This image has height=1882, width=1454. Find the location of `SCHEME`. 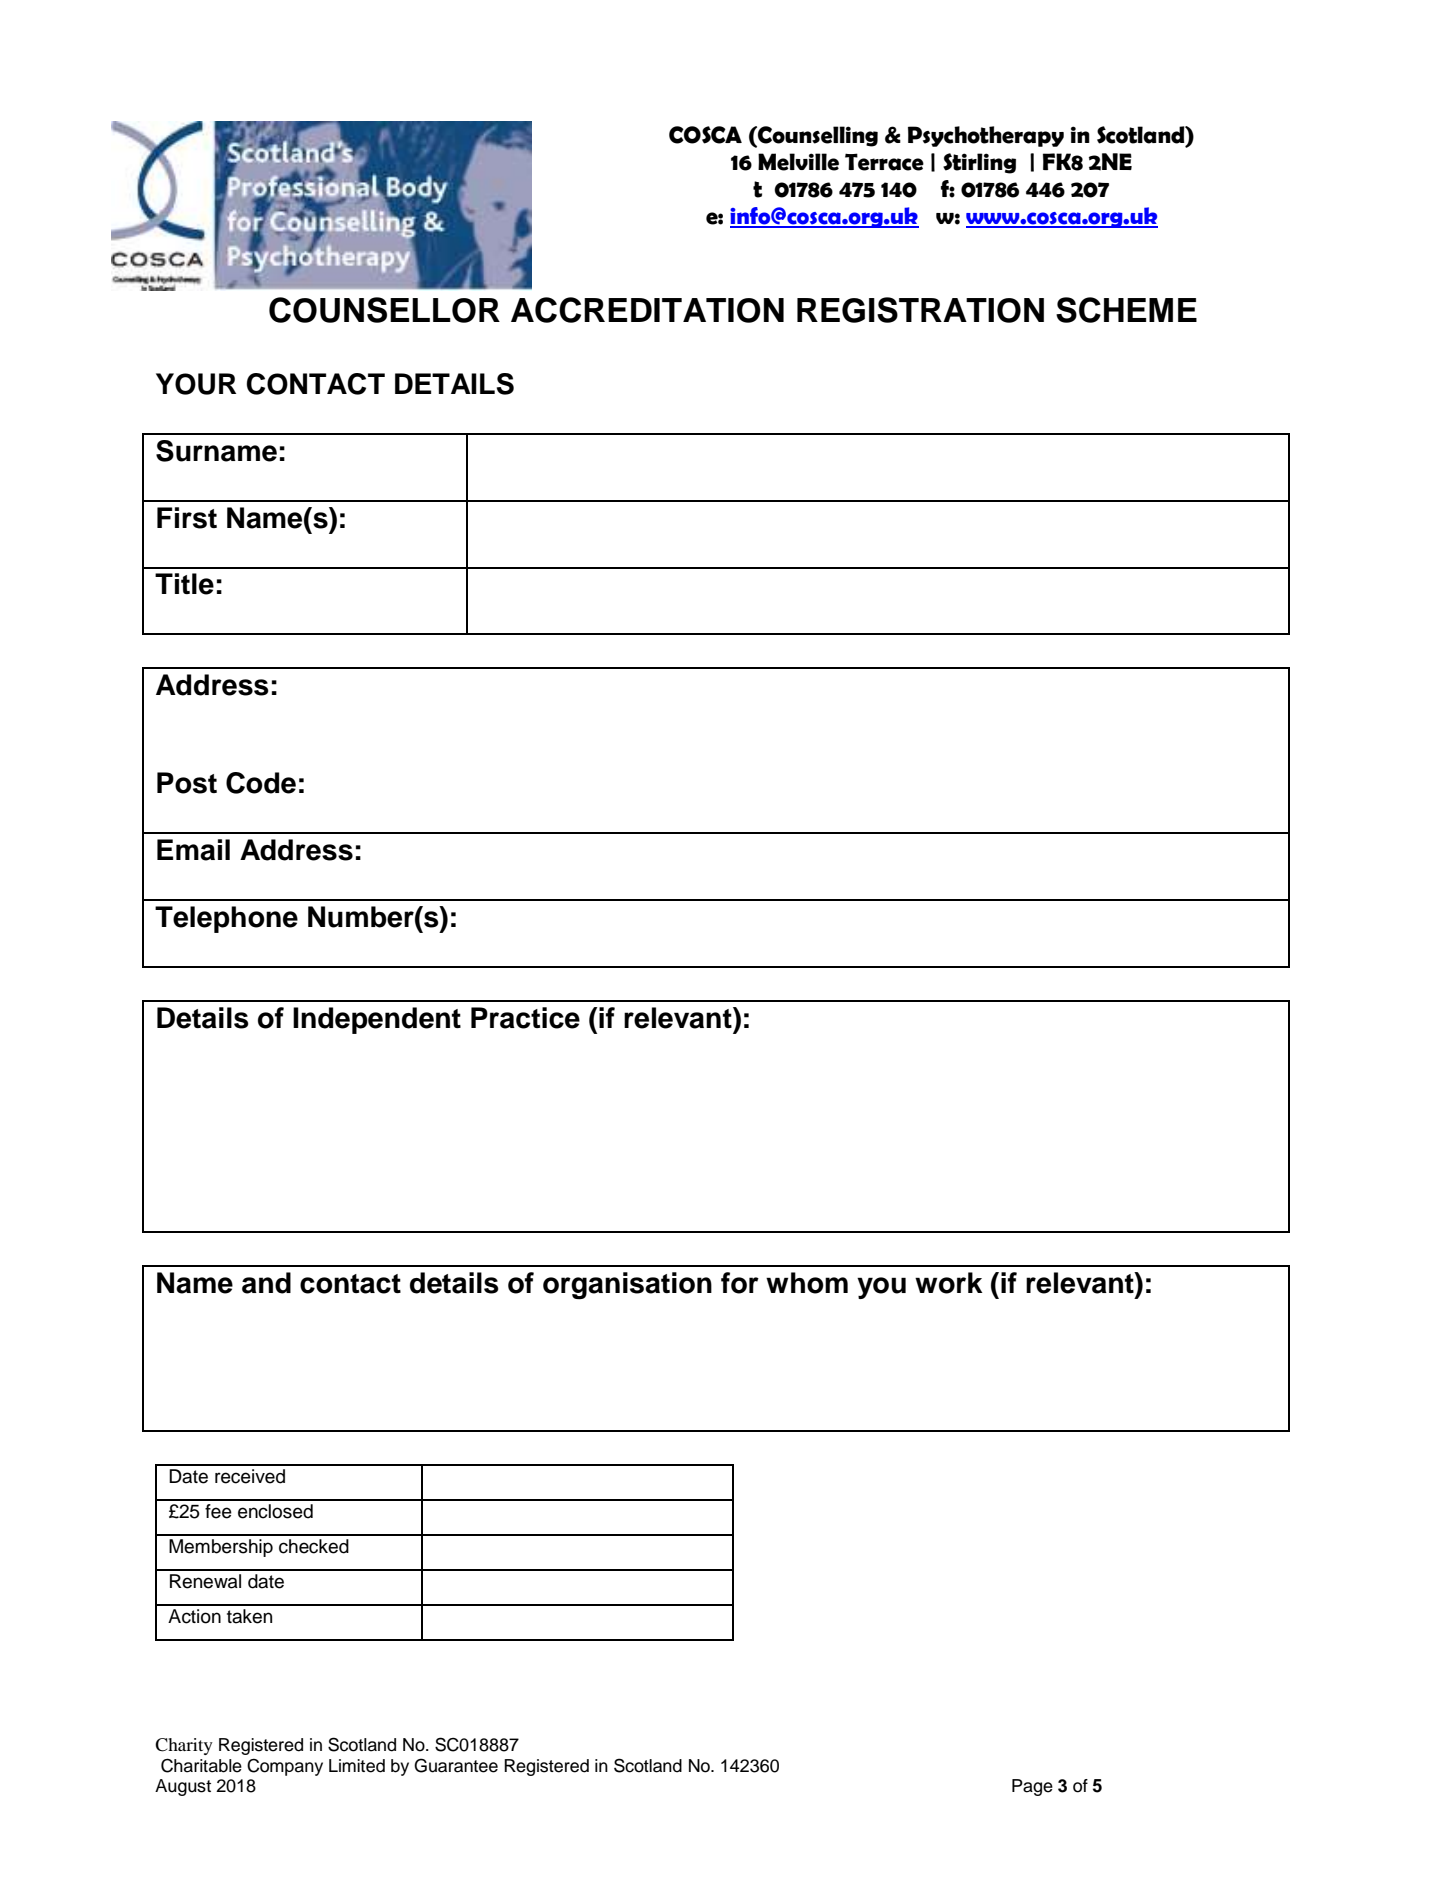

SCHEME is located at coordinates (1126, 310).
